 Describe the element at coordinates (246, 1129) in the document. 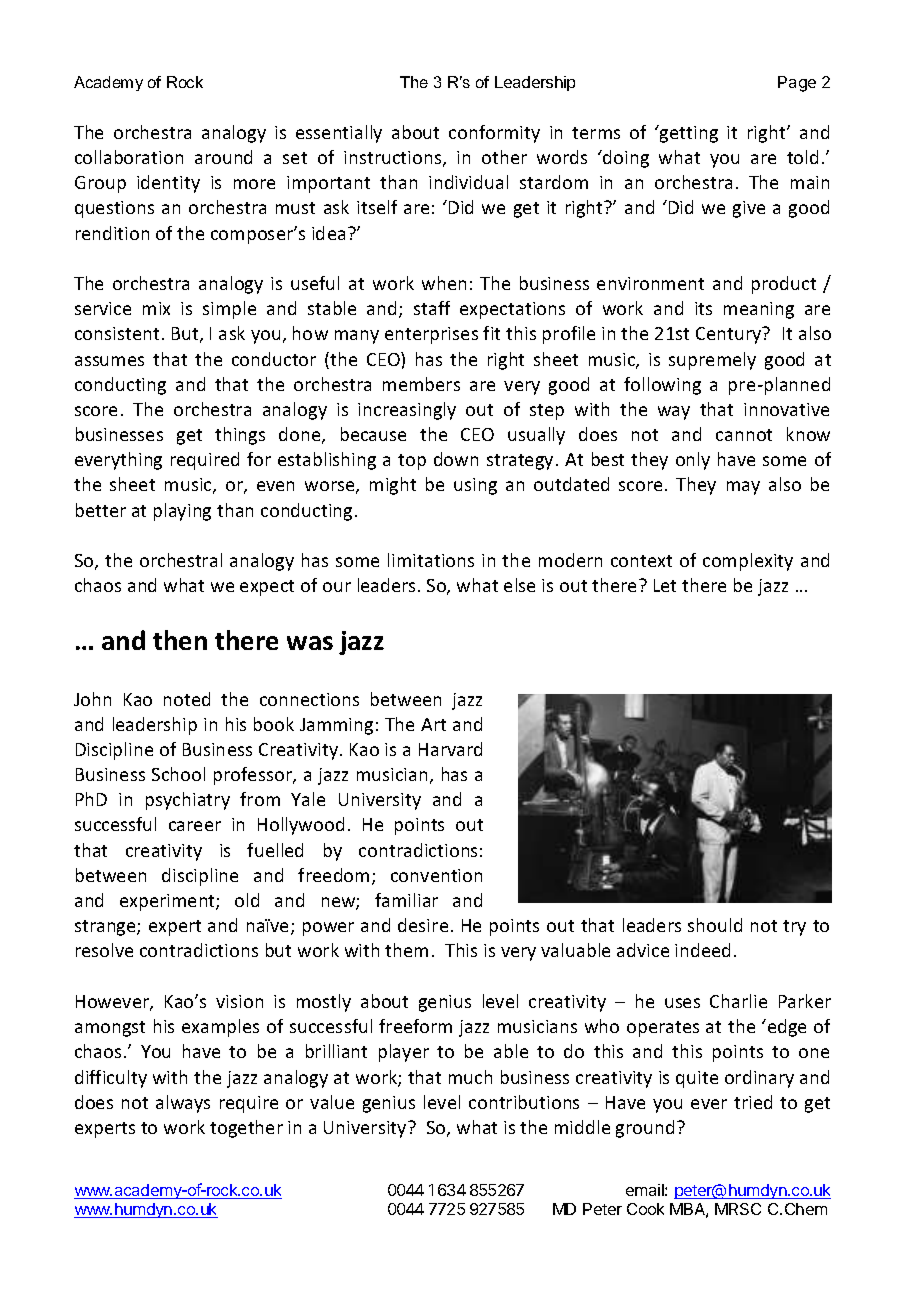

I see `together` at that location.
